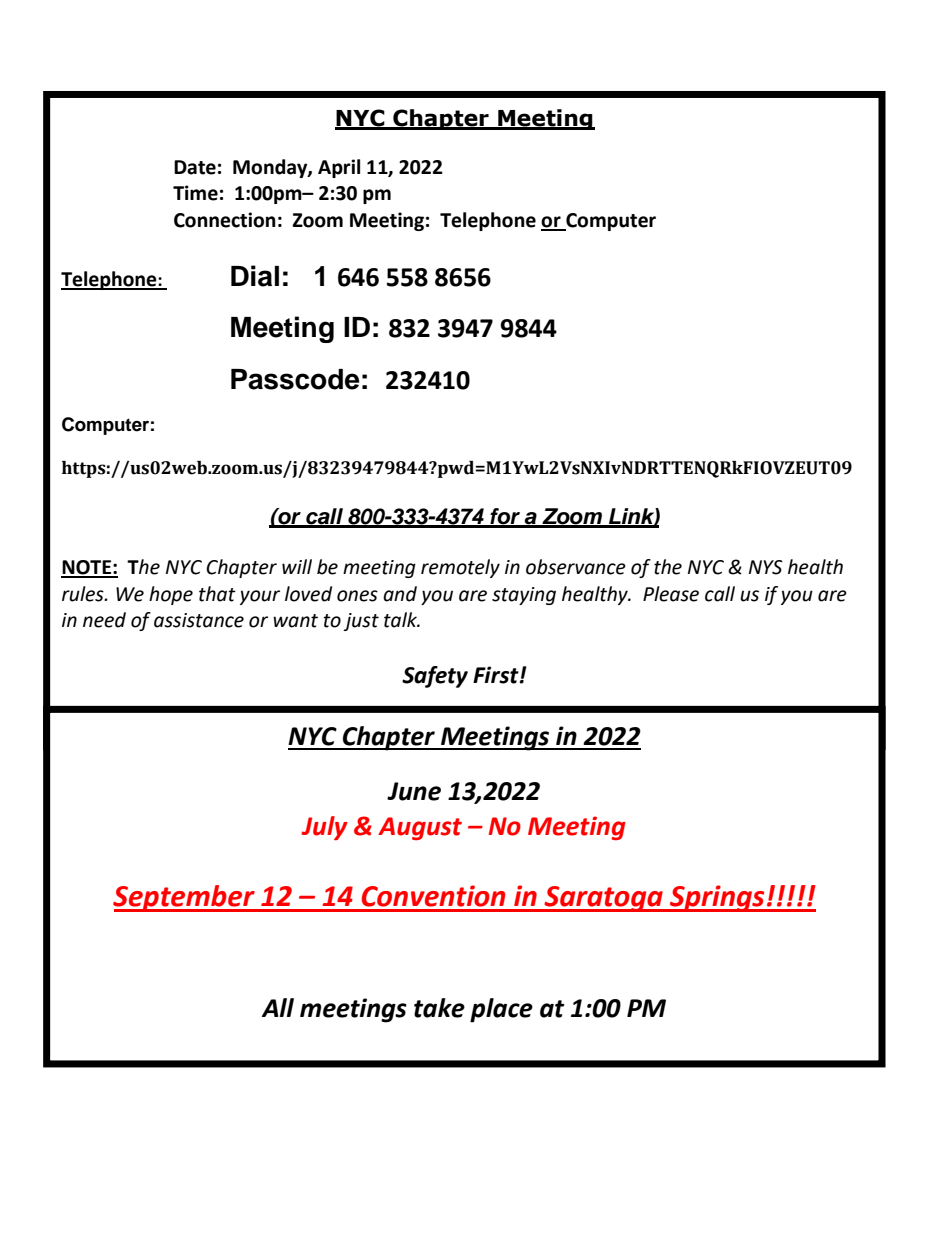 This screenshot has height=1233, width=952. I want to click on Time, so click(195, 193).
